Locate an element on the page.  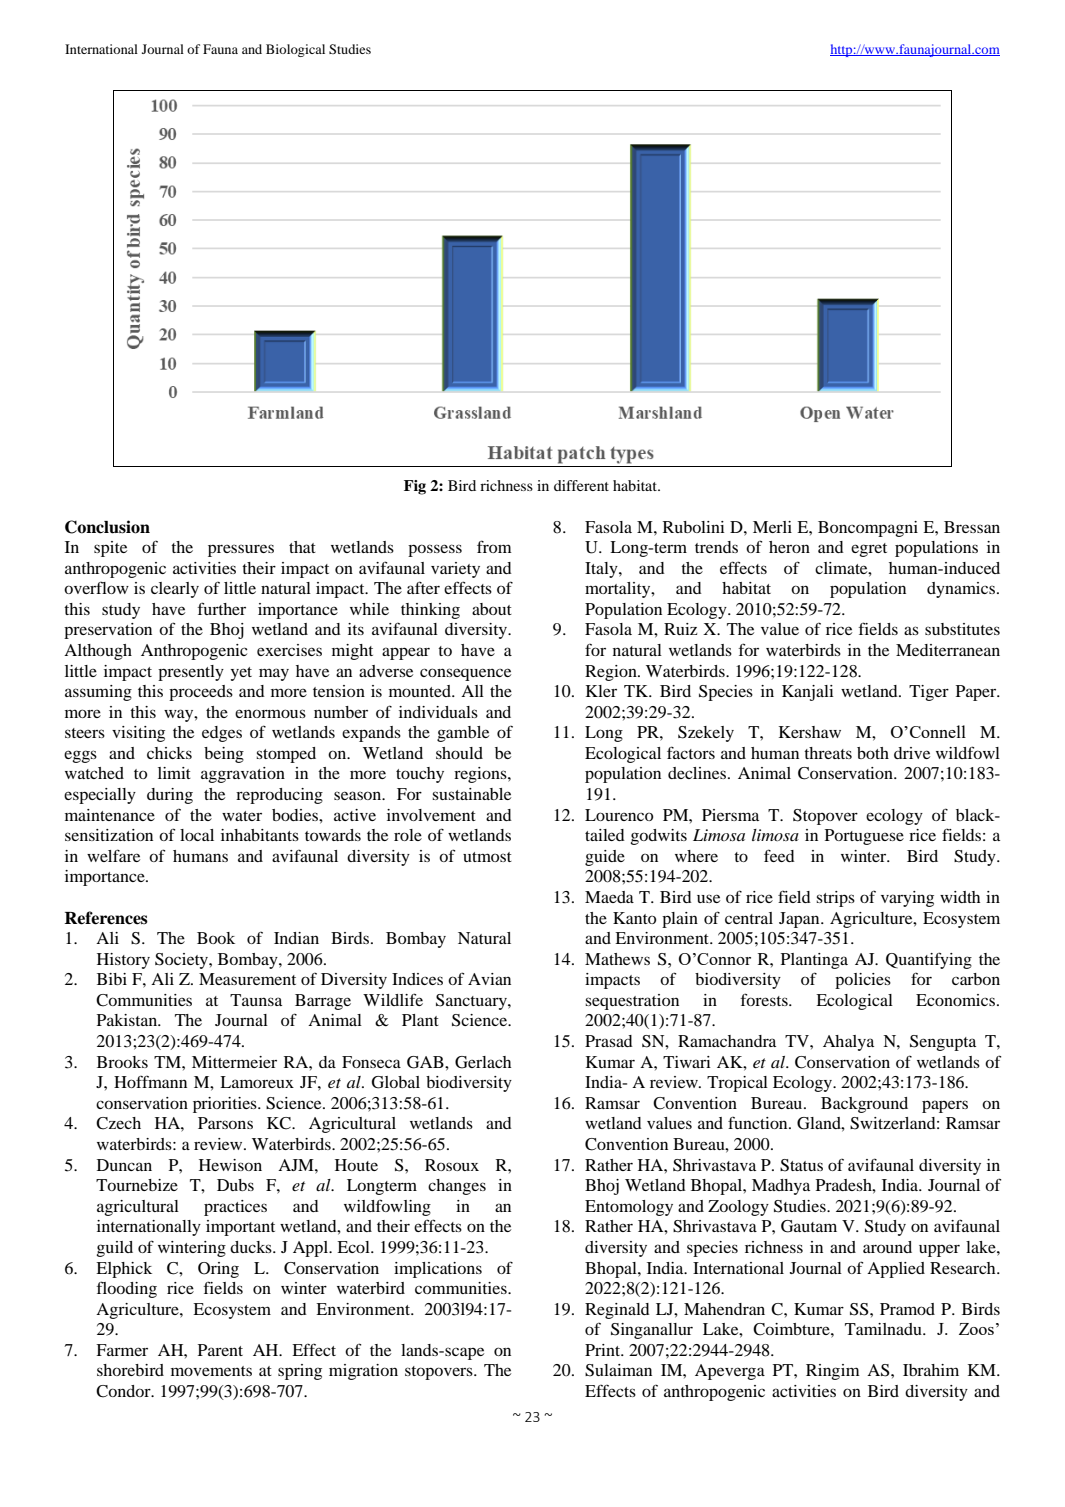
Biological is located at coordinates (295, 50).
